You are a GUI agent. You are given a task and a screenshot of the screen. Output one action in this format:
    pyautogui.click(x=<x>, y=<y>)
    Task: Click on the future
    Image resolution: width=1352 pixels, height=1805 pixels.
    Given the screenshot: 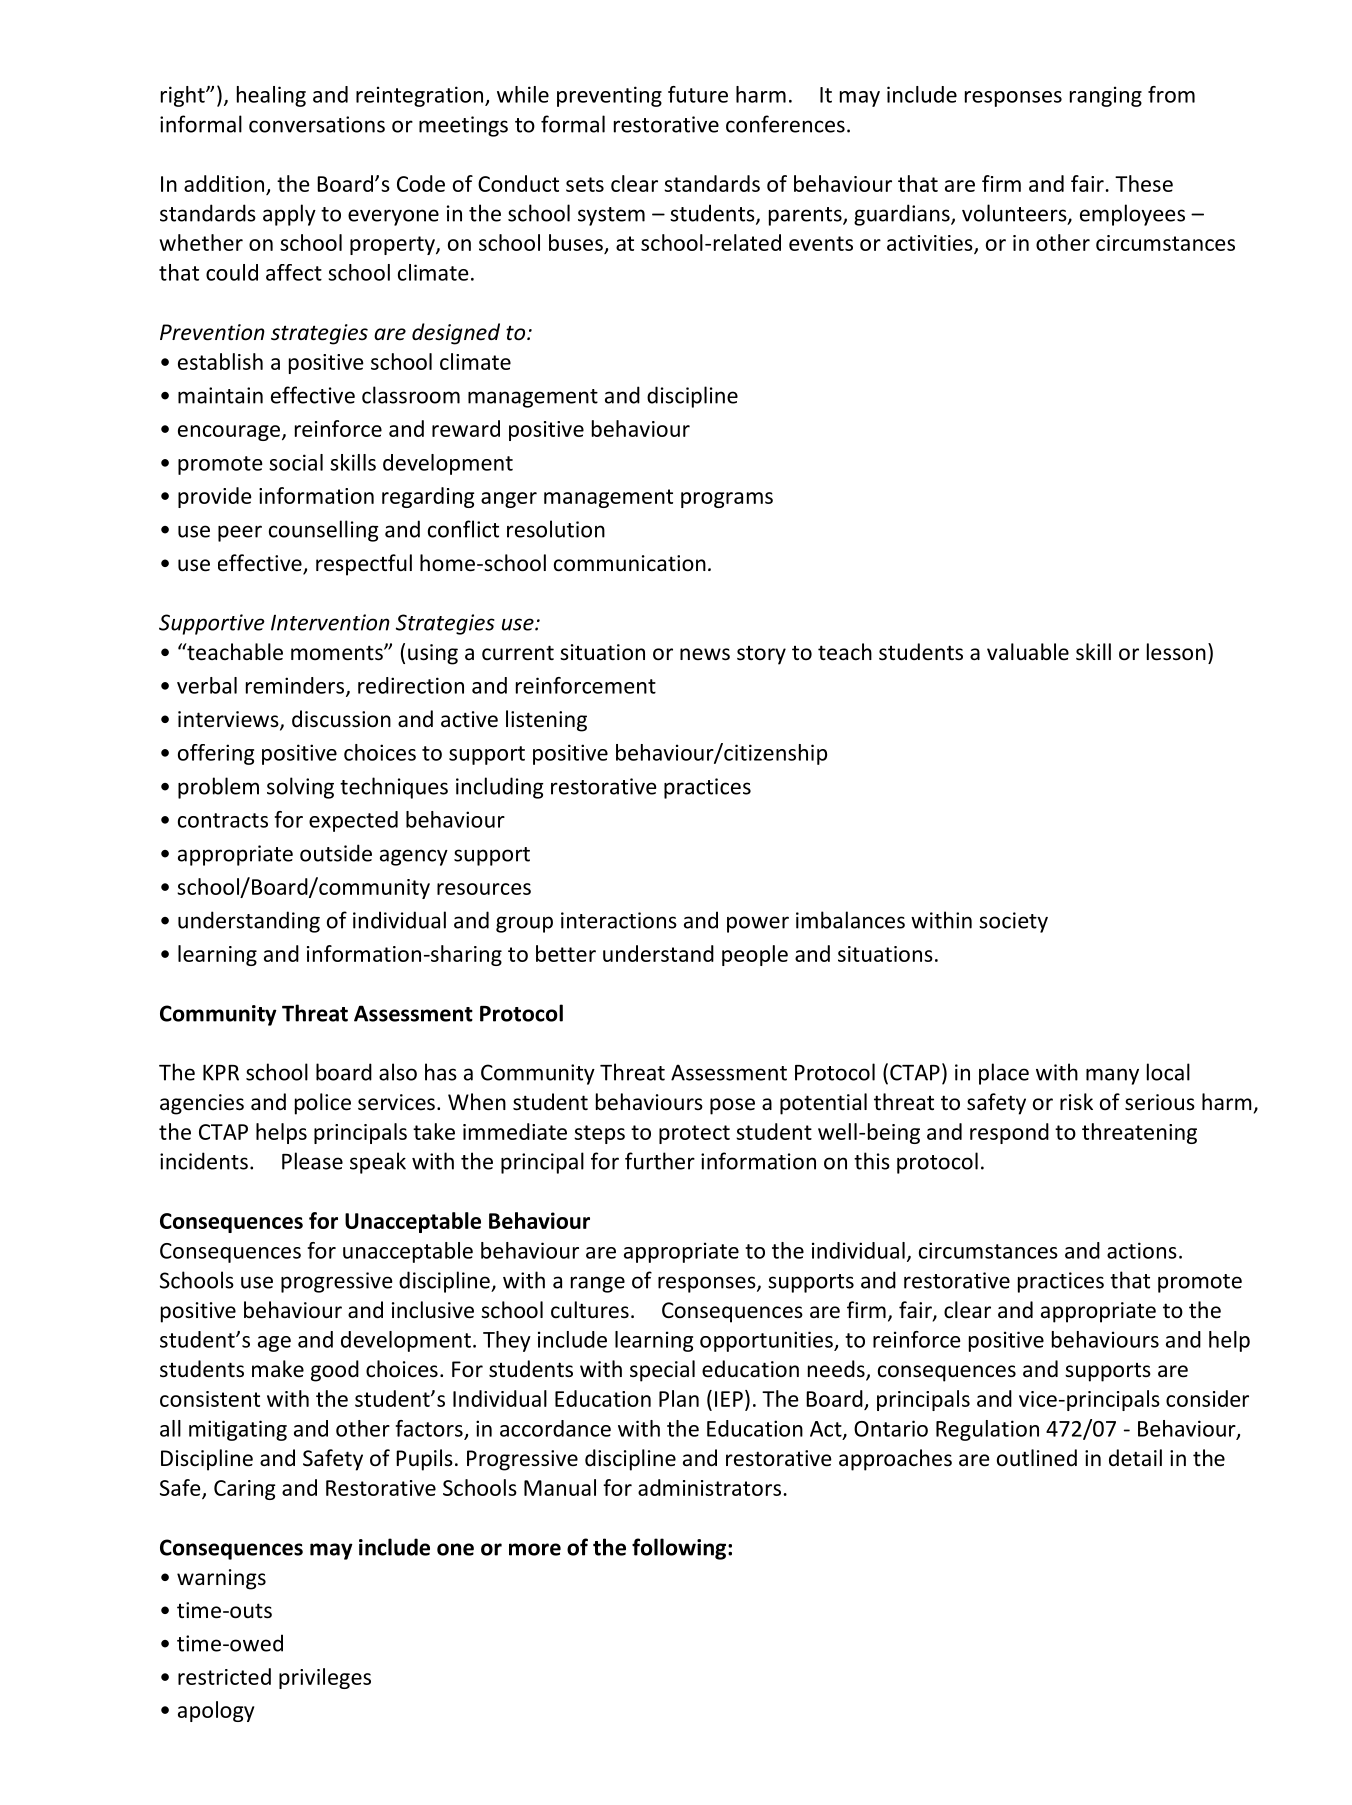 What is the action you would take?
    pyautogui.click(x=698, y=94)
